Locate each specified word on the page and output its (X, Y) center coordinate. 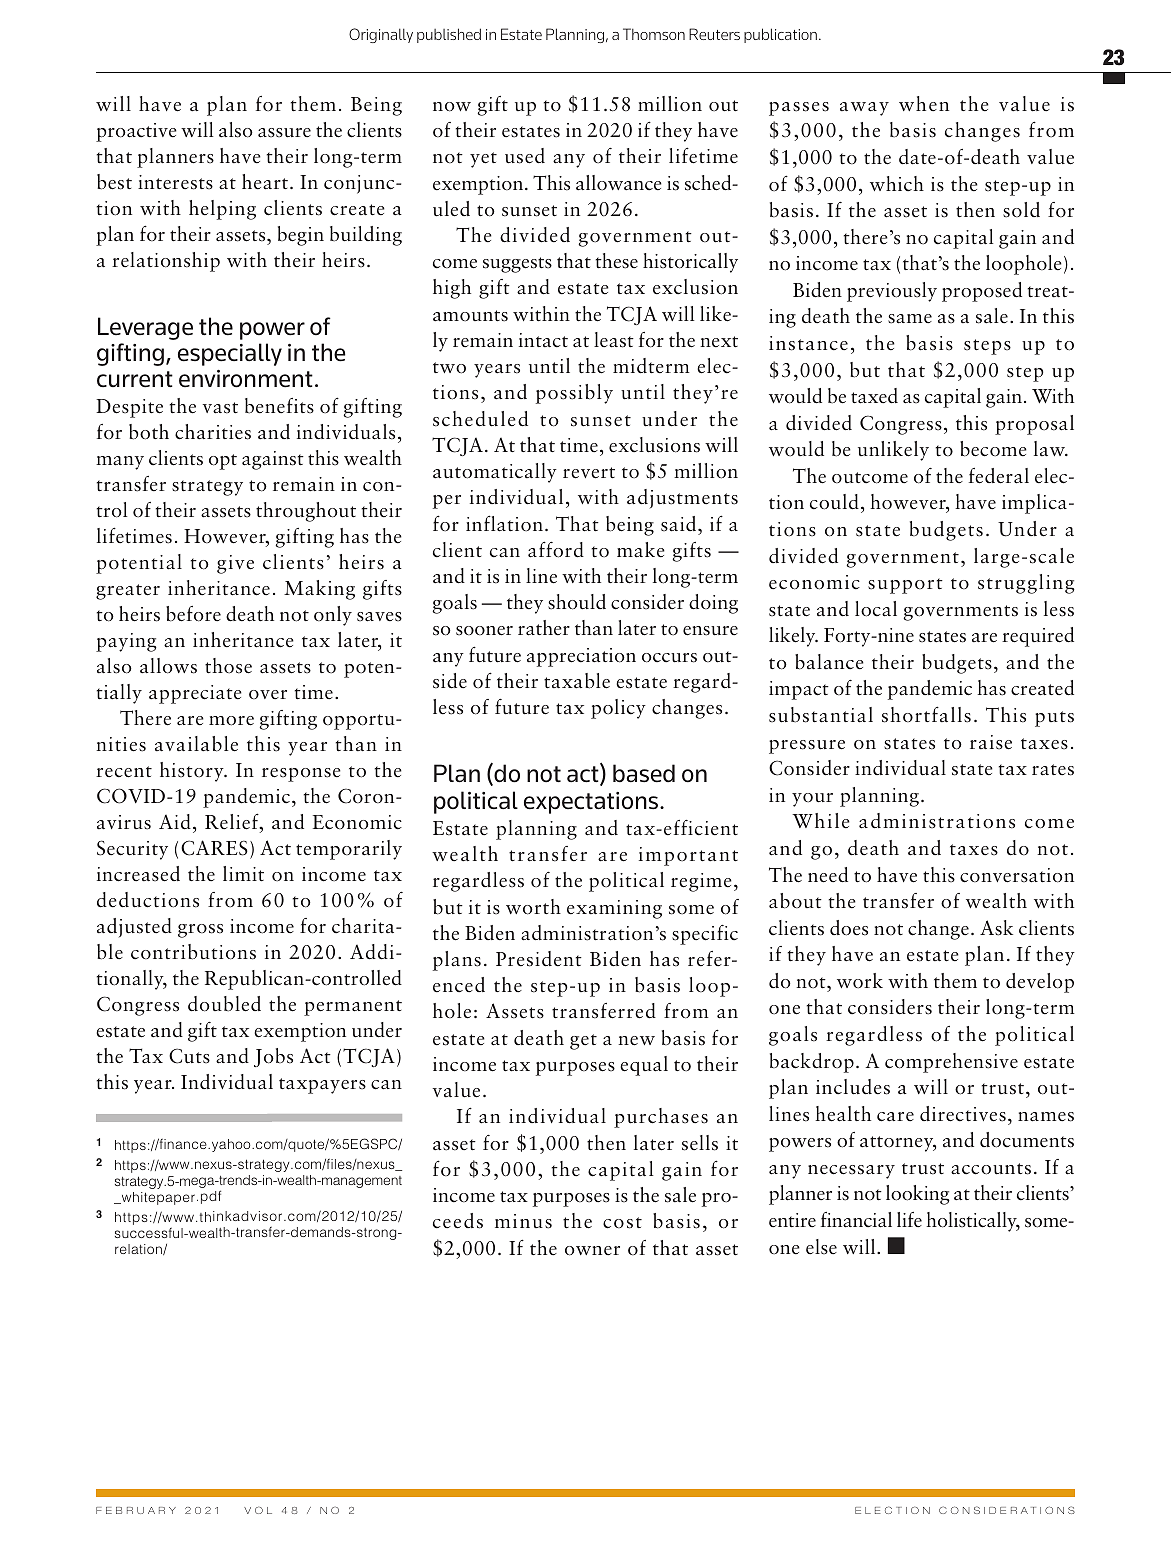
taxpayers (322, 1086)
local (876, 609)
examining (614, 909)
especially (230, 354)
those (228, 666)
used (525, 156)
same (910, 319)
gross (200, 931)
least (614, 340)
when (924, 103)
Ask (996, 928)
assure (284, 133)
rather (544, 628)
